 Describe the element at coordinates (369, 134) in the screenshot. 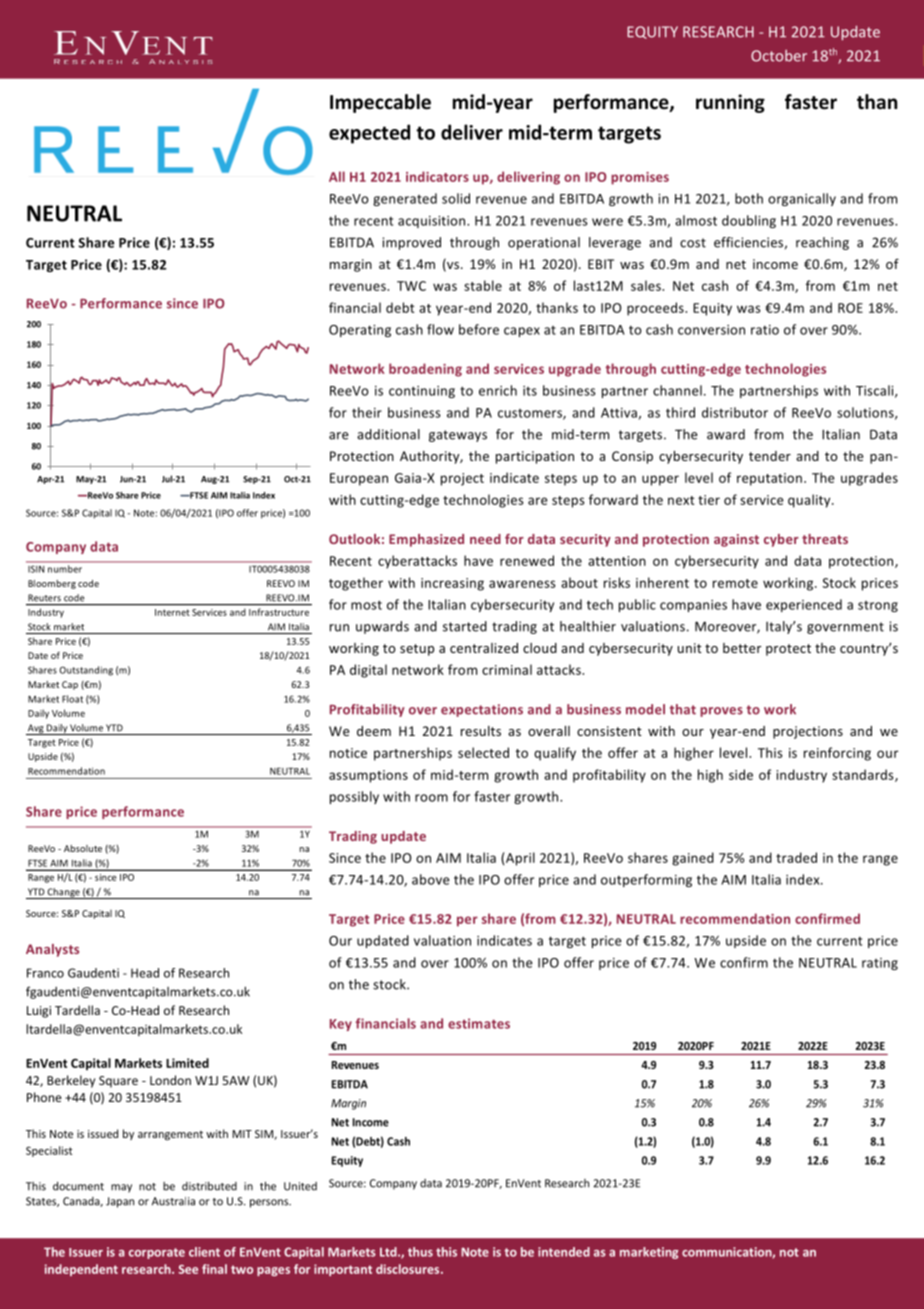

I see `expected` at that location.
